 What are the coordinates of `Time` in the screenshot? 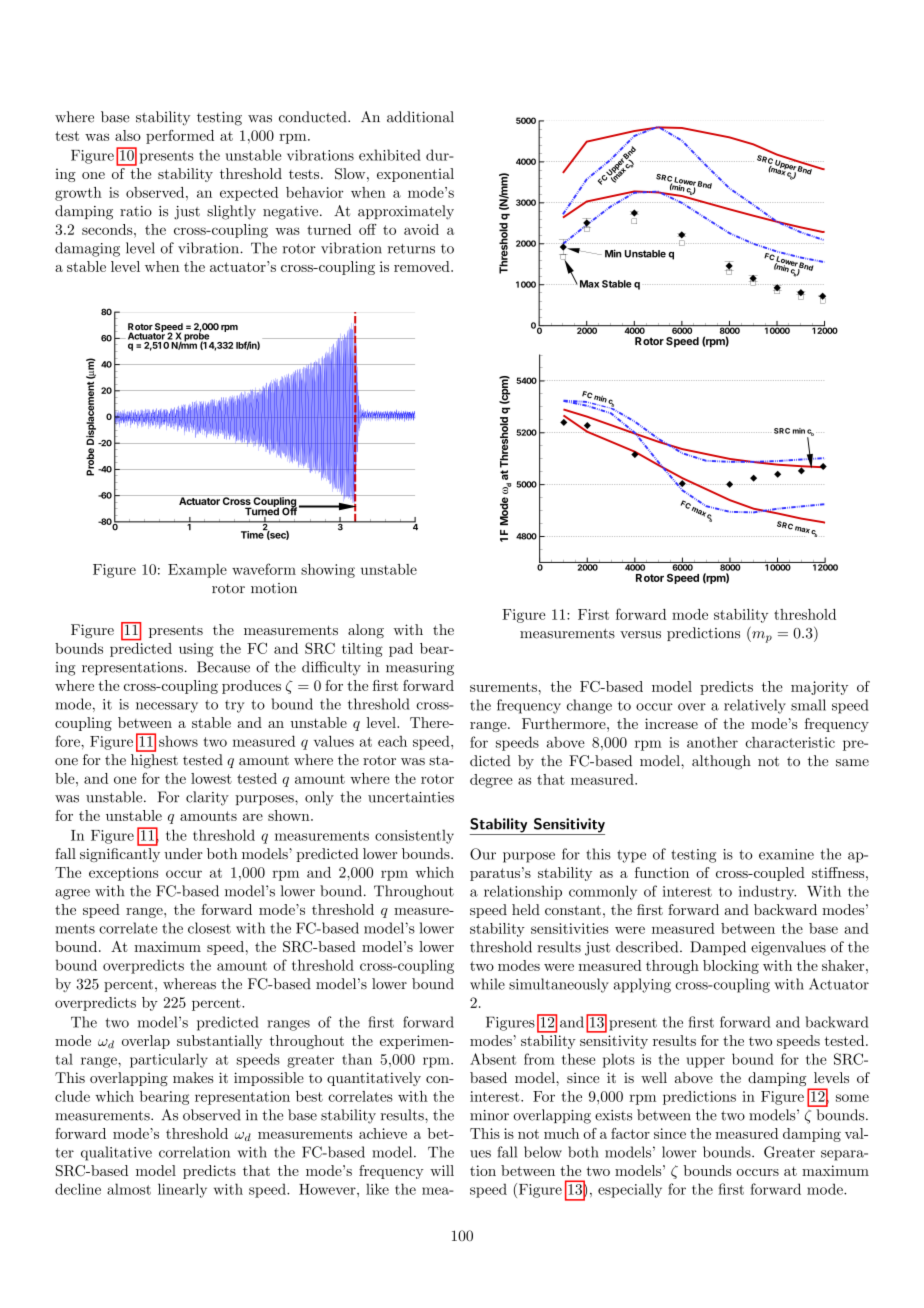 It's located at (253, 534).
